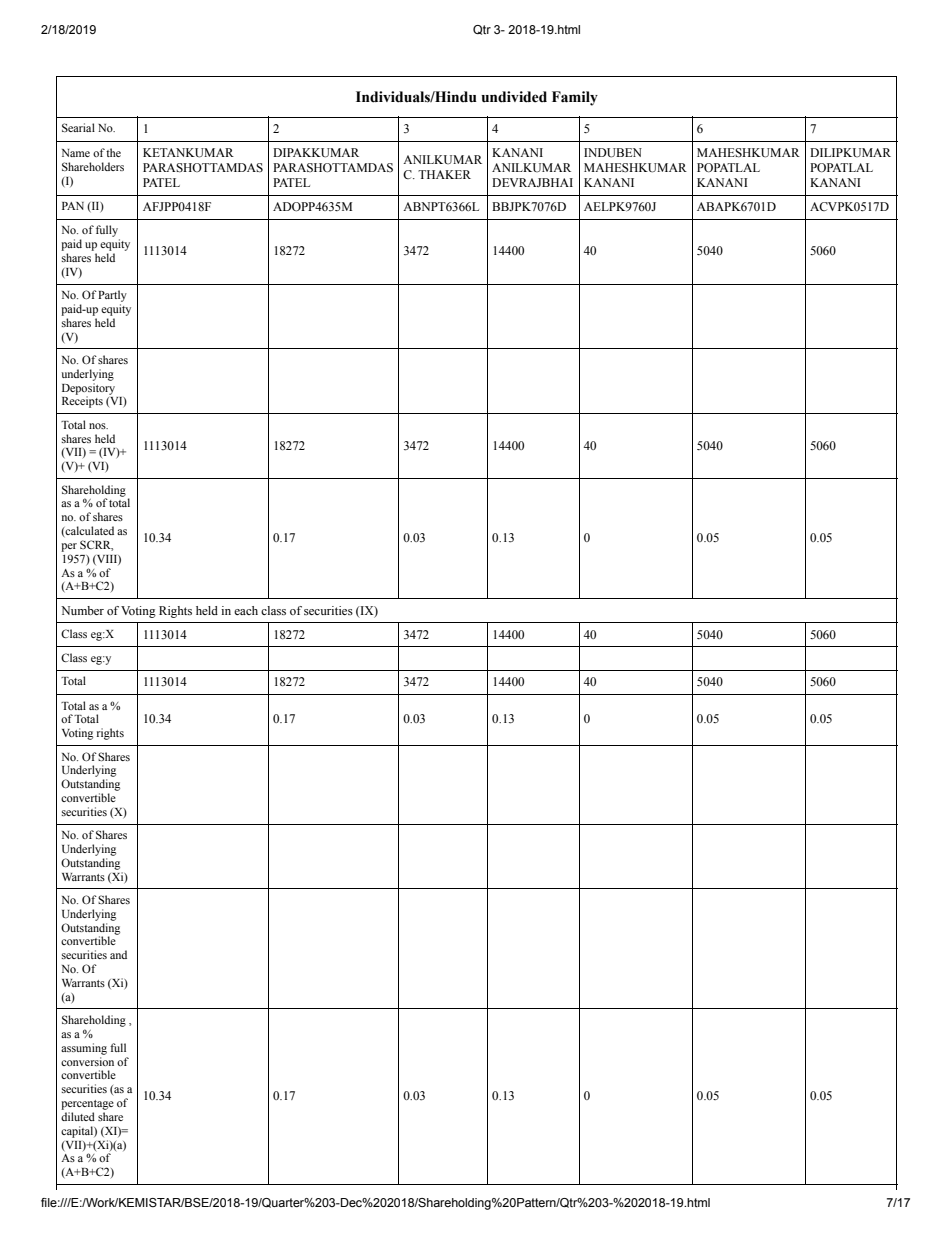 Image resolution: width=952 pixels, height=1233 pixels. I want to click on undivided, so click(514, 97).
